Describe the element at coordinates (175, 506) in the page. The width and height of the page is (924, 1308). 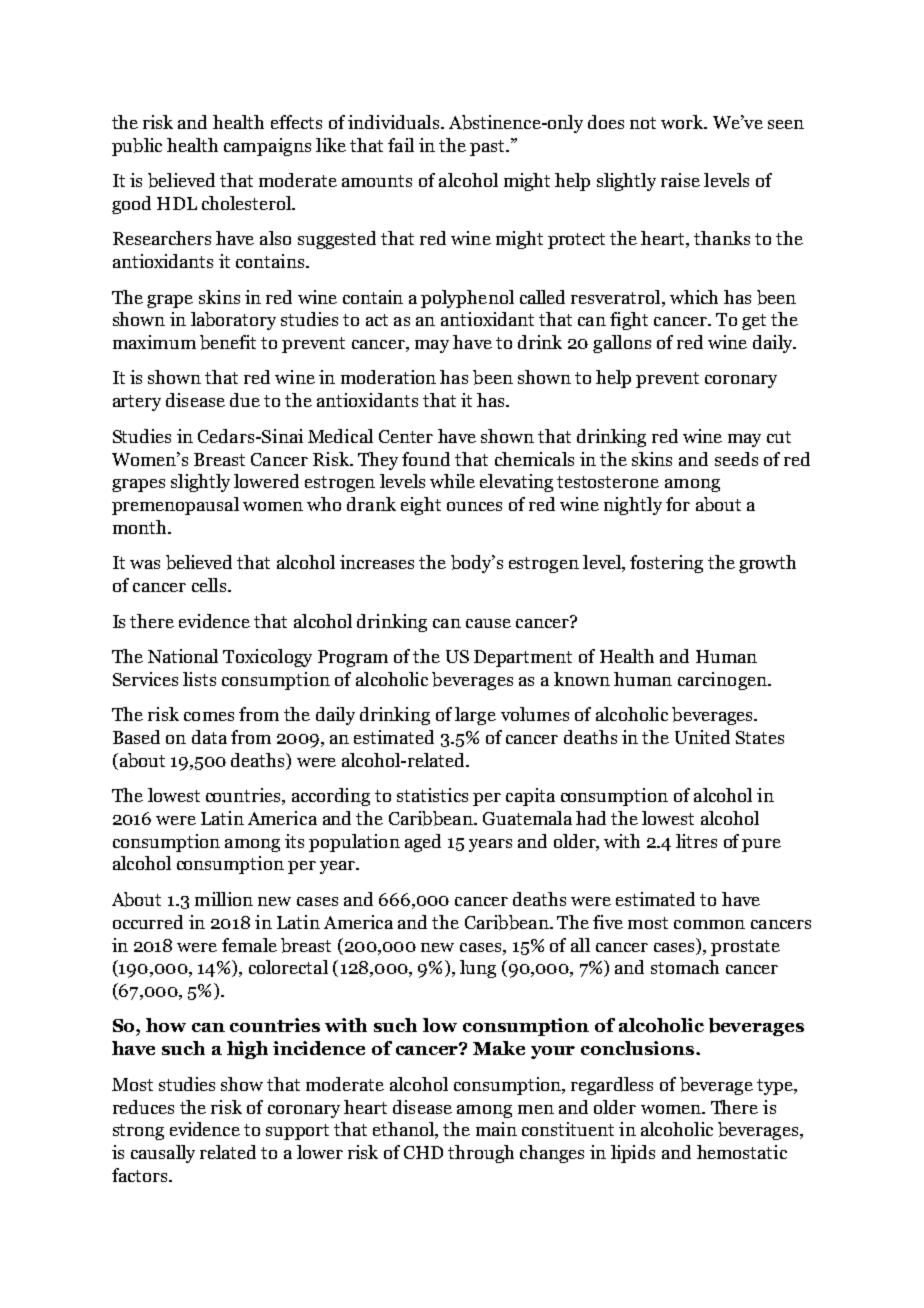
I see `premenopausal` at that location.
